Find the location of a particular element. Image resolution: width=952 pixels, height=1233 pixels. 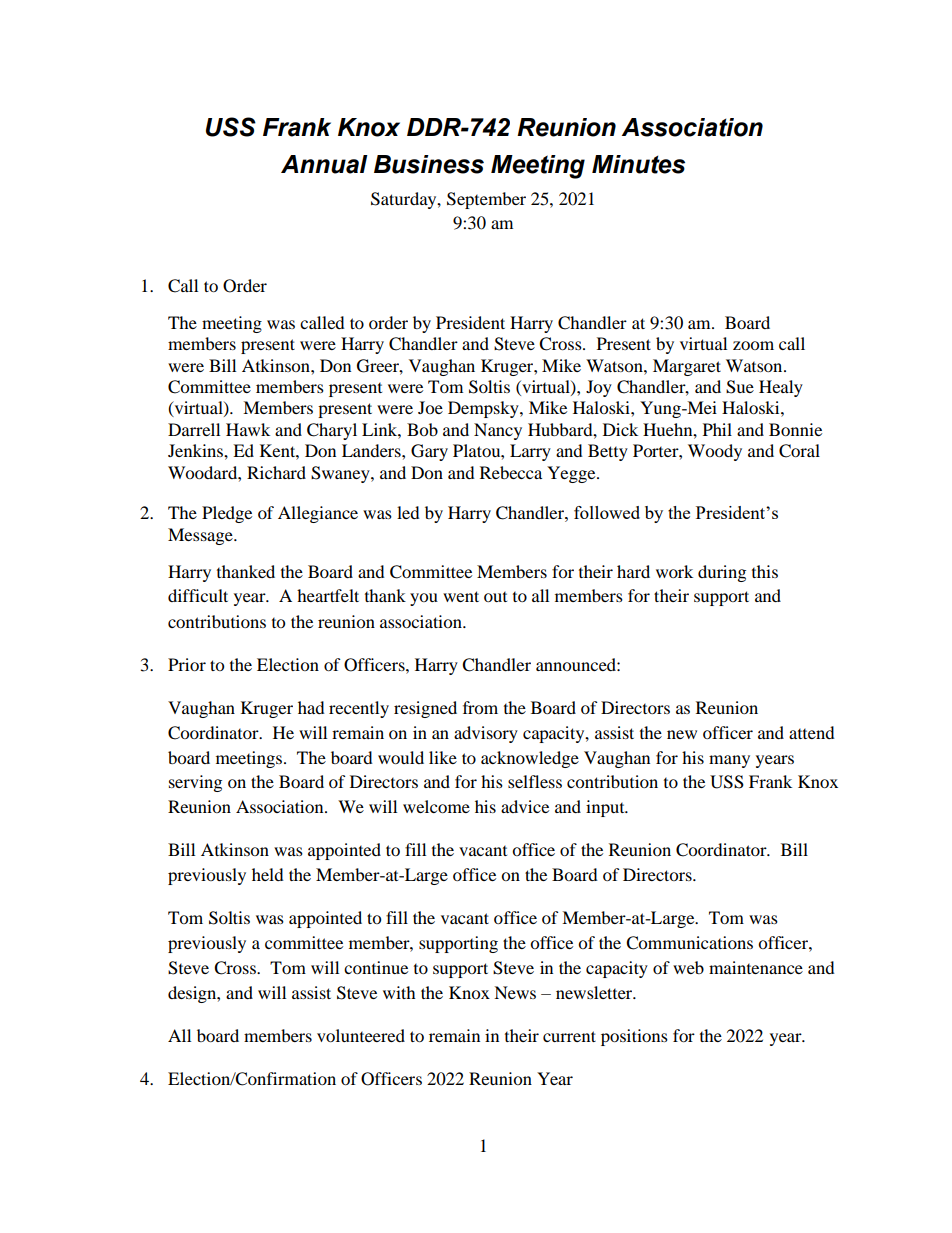

Annual is located at coordinates (324, 164).
